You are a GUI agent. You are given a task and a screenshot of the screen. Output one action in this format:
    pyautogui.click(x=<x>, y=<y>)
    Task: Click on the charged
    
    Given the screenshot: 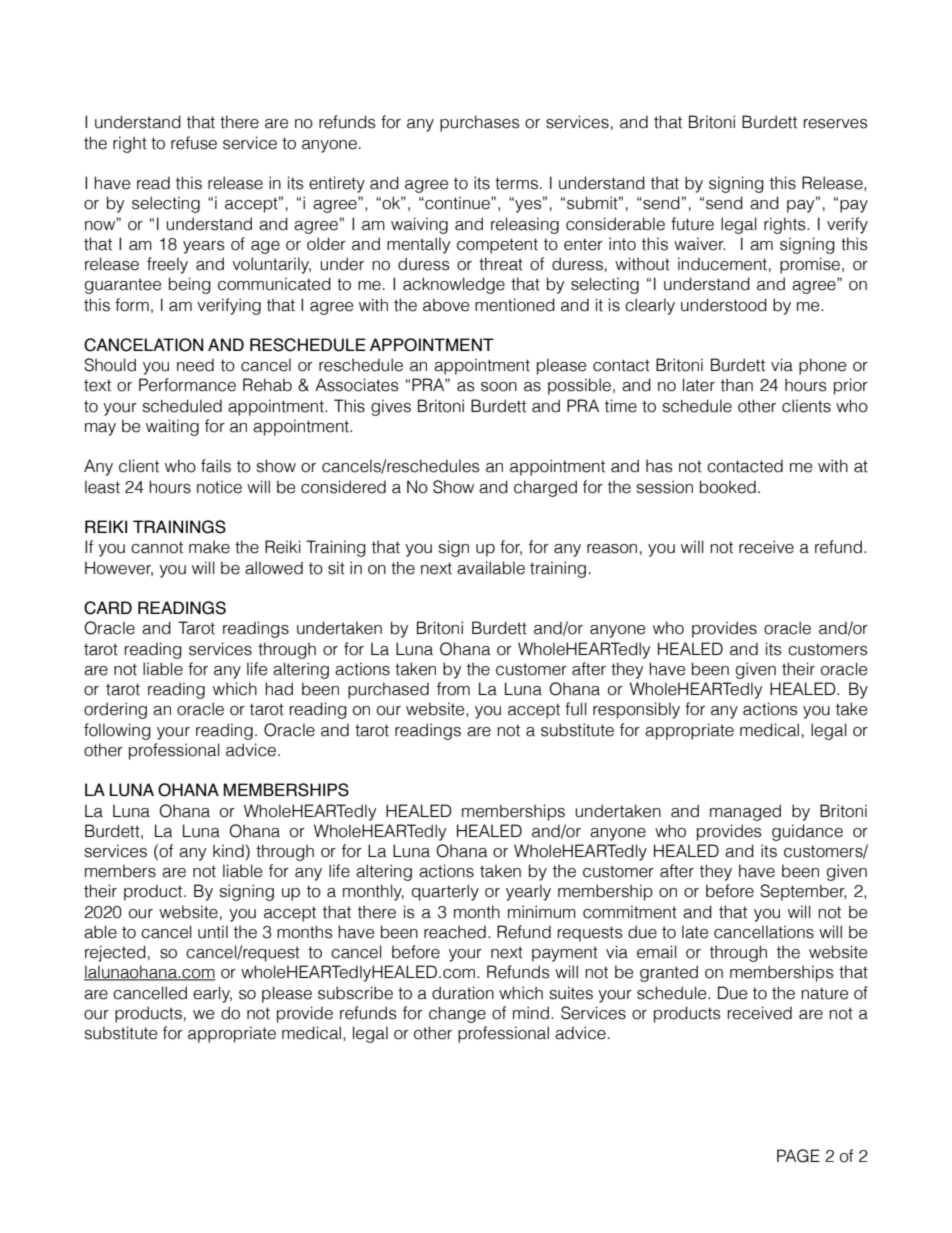 What is the action you would take?
    pyautogui.click(x=545, y=488)
